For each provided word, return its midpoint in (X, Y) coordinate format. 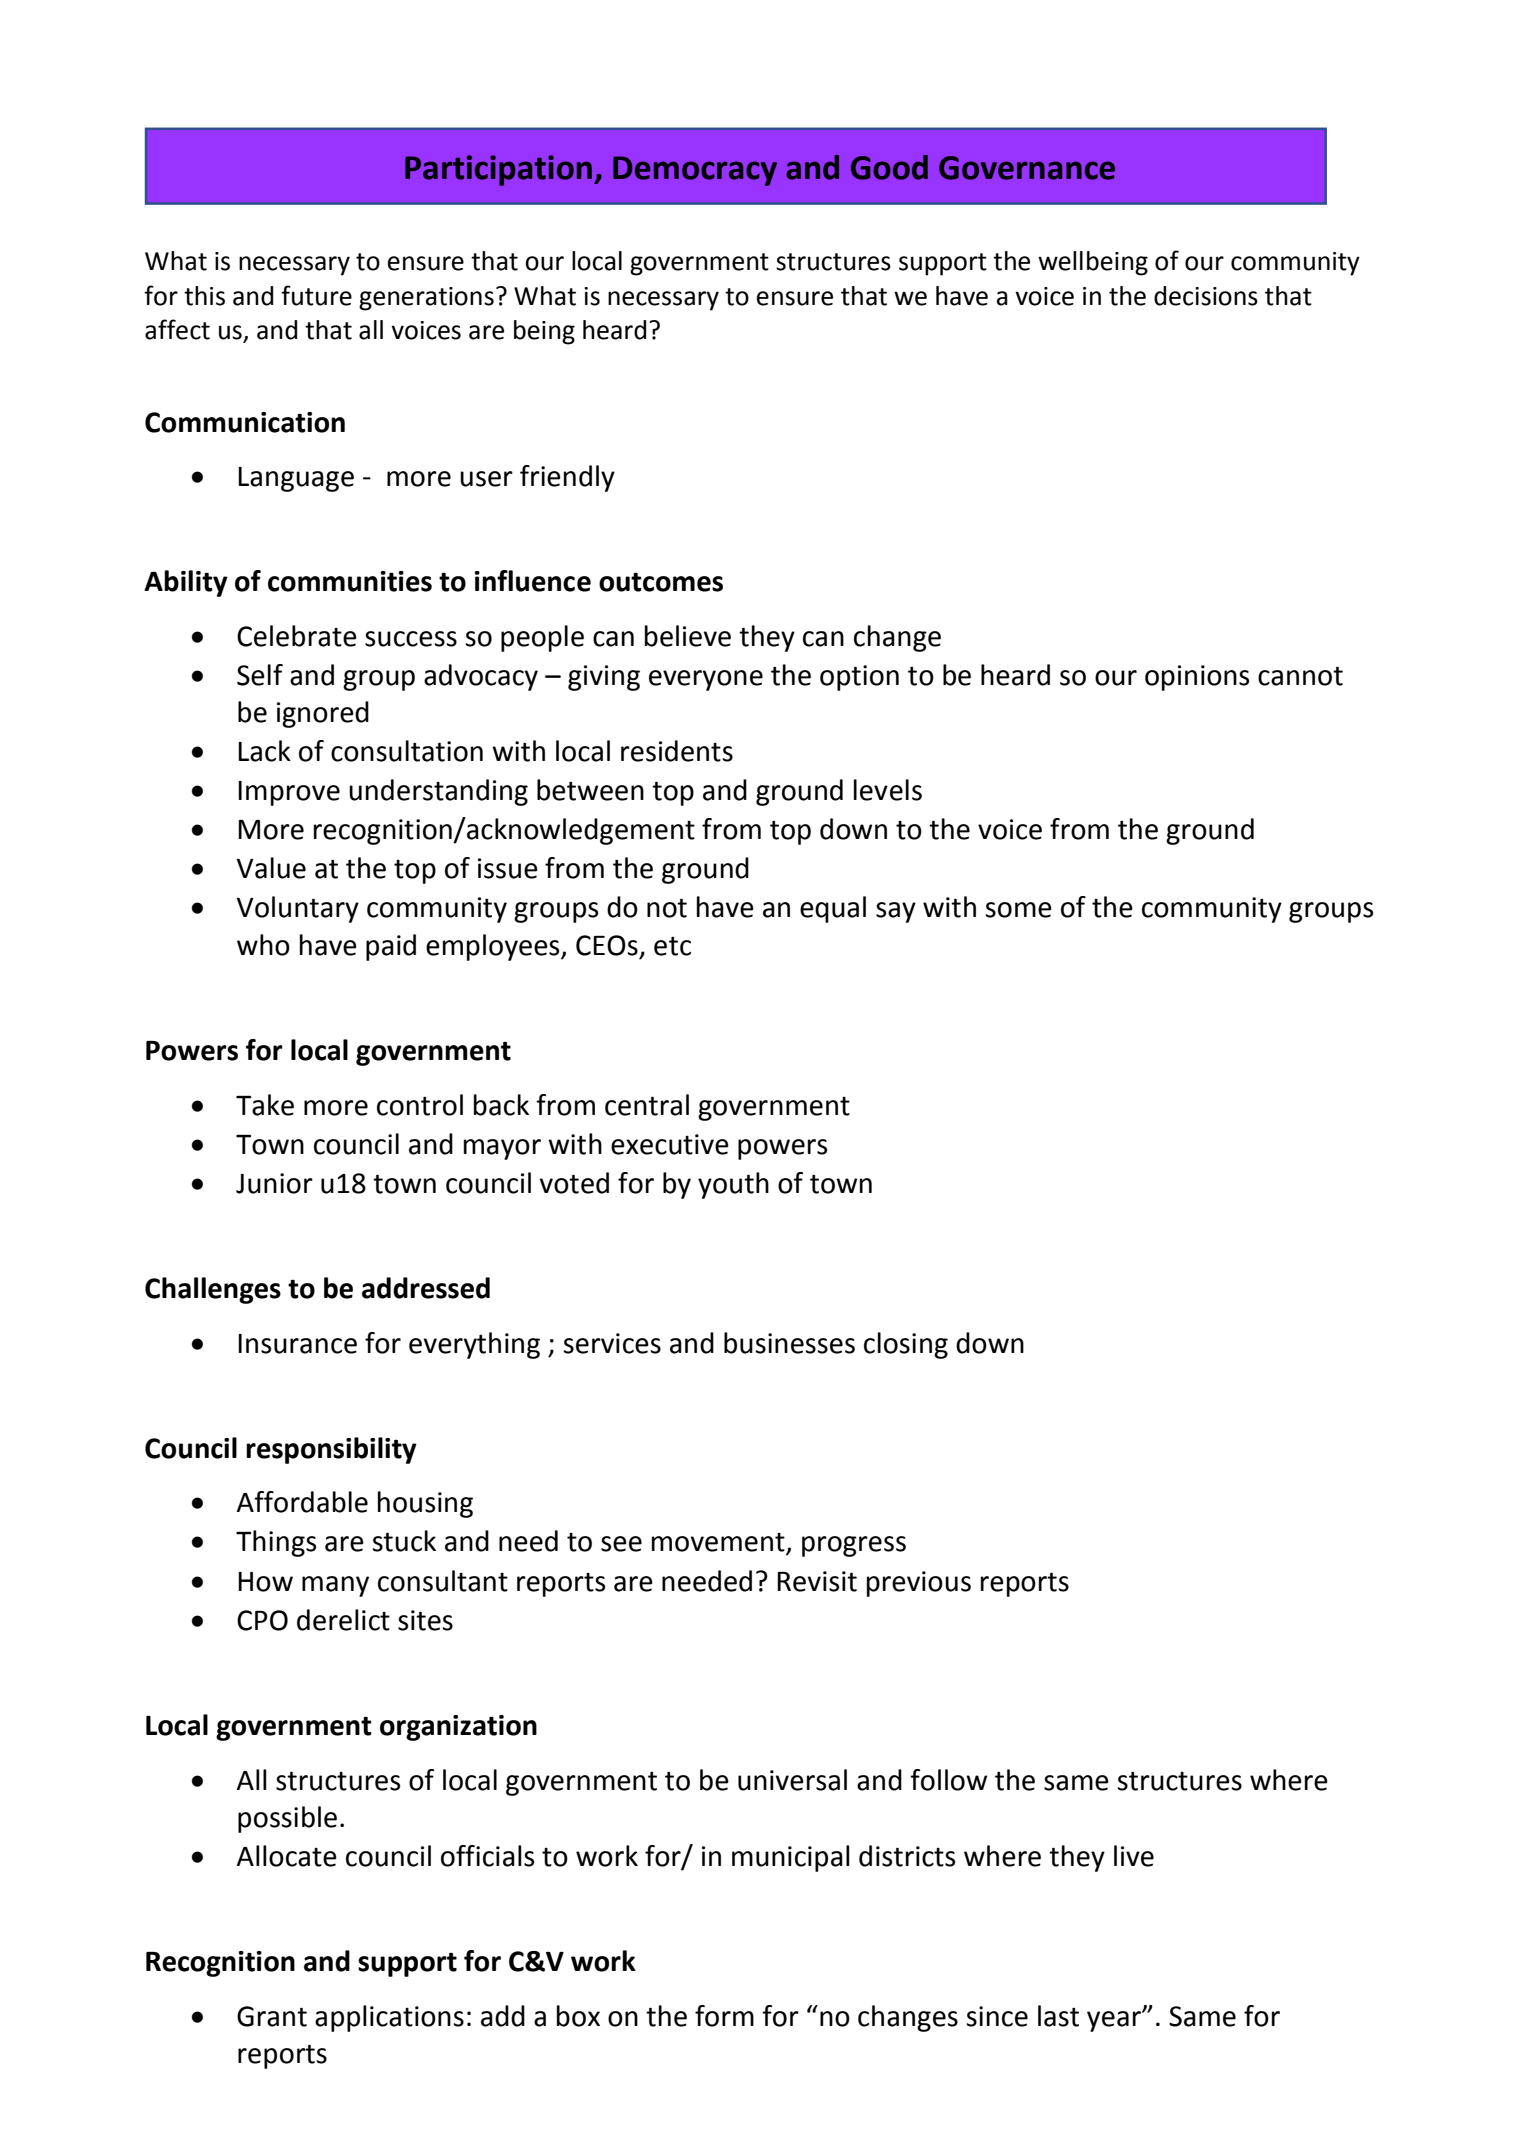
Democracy (695, 171)
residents (677, 751)
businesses (789, 1343)
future (316, 295)
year (1115, 2021)
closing (906, 1345)
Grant (272, 2016)
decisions (1206, 296)
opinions (1197, 678)
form (724, 2016)
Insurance (297, 1344)
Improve (289, 793)
